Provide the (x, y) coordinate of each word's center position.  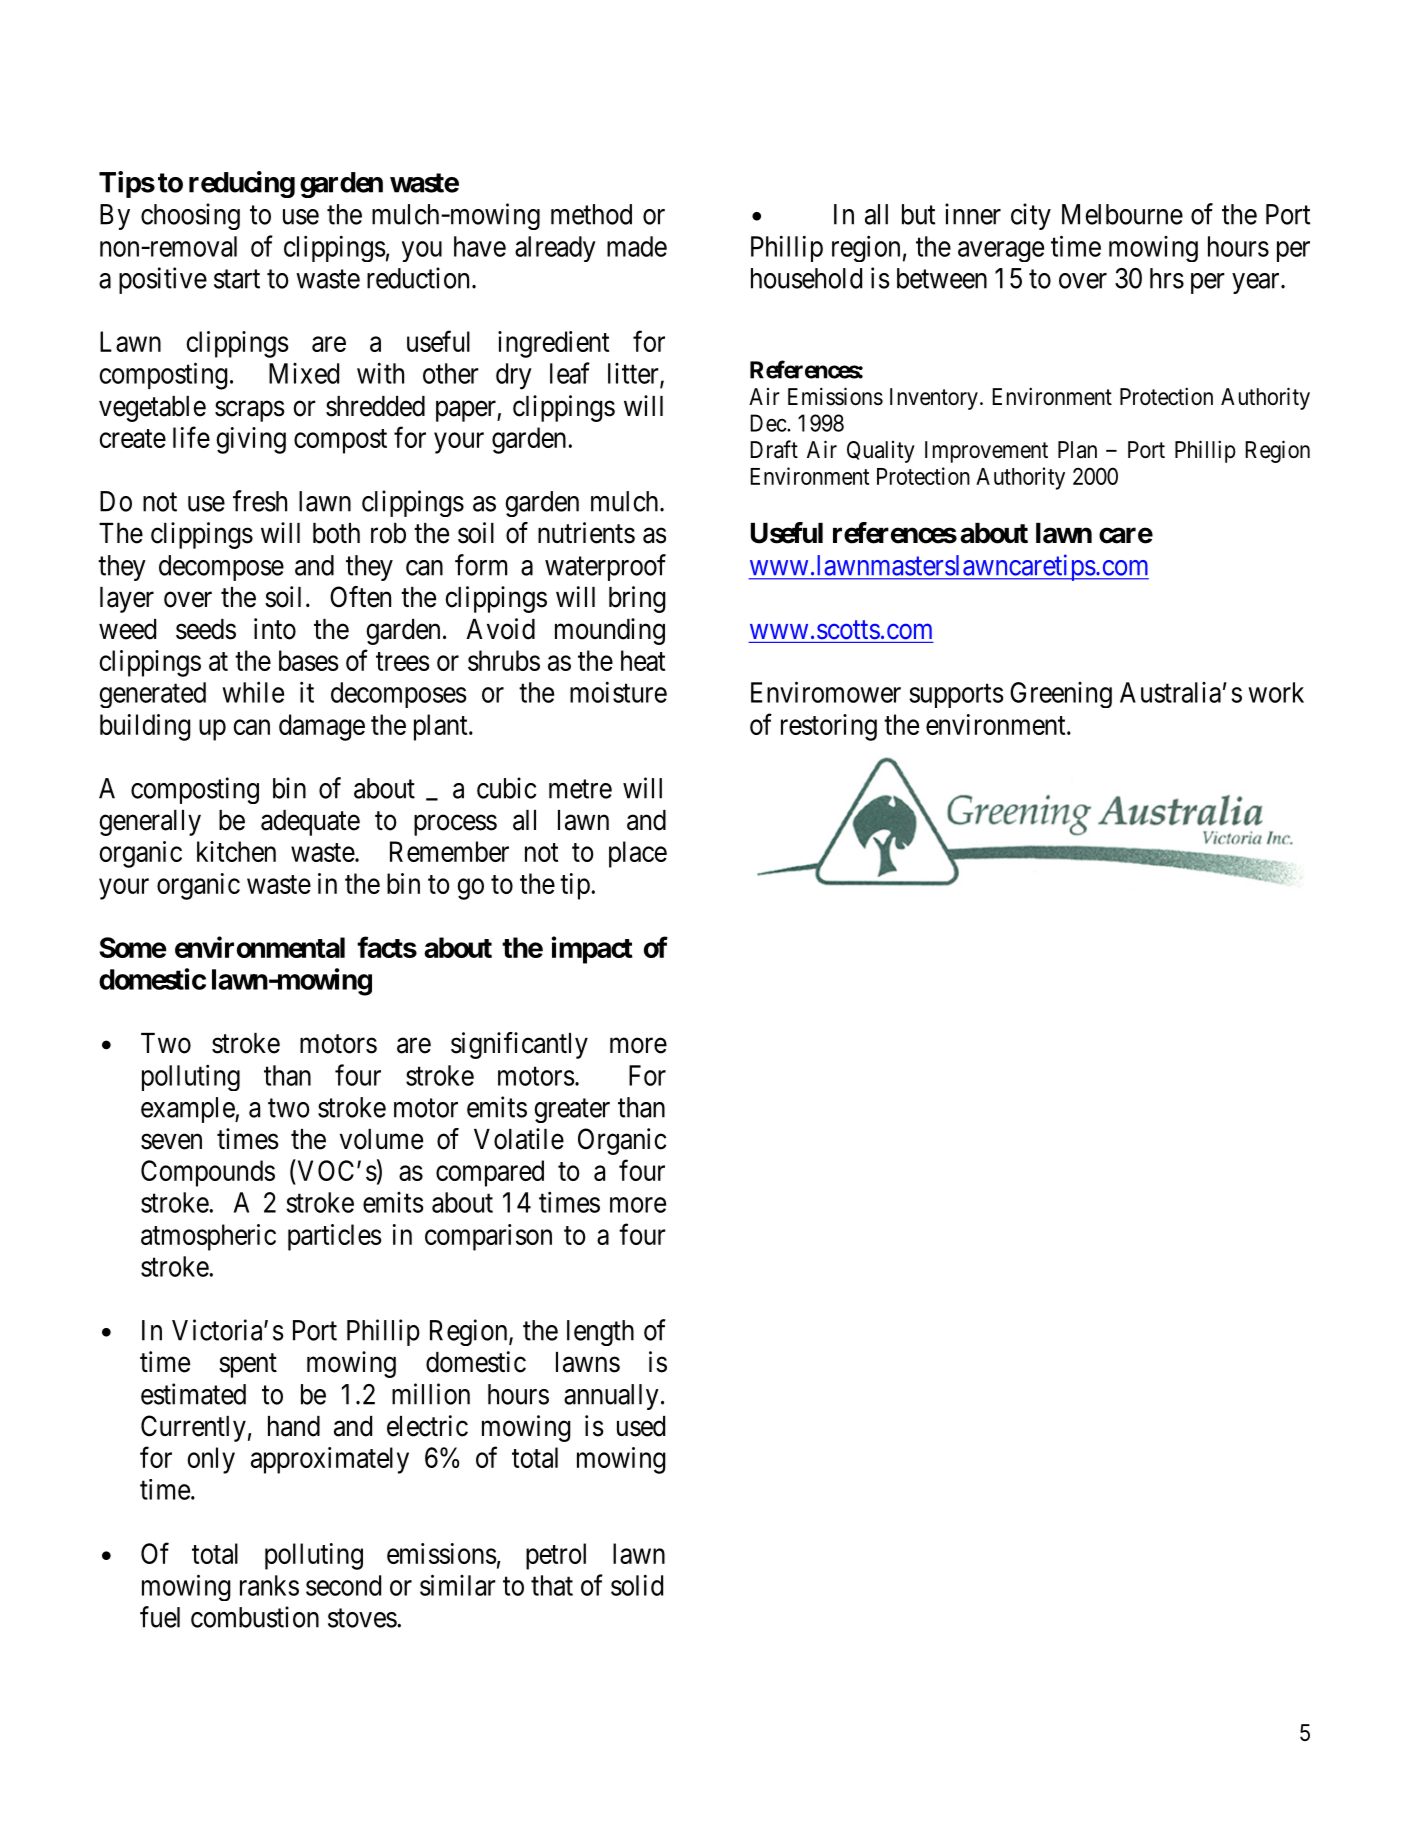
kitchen (236, 851)
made (637, 246)
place (638, 854)
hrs (1167, 278)
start (237, 279)
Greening (1061, 695)
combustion (255, 1617)
